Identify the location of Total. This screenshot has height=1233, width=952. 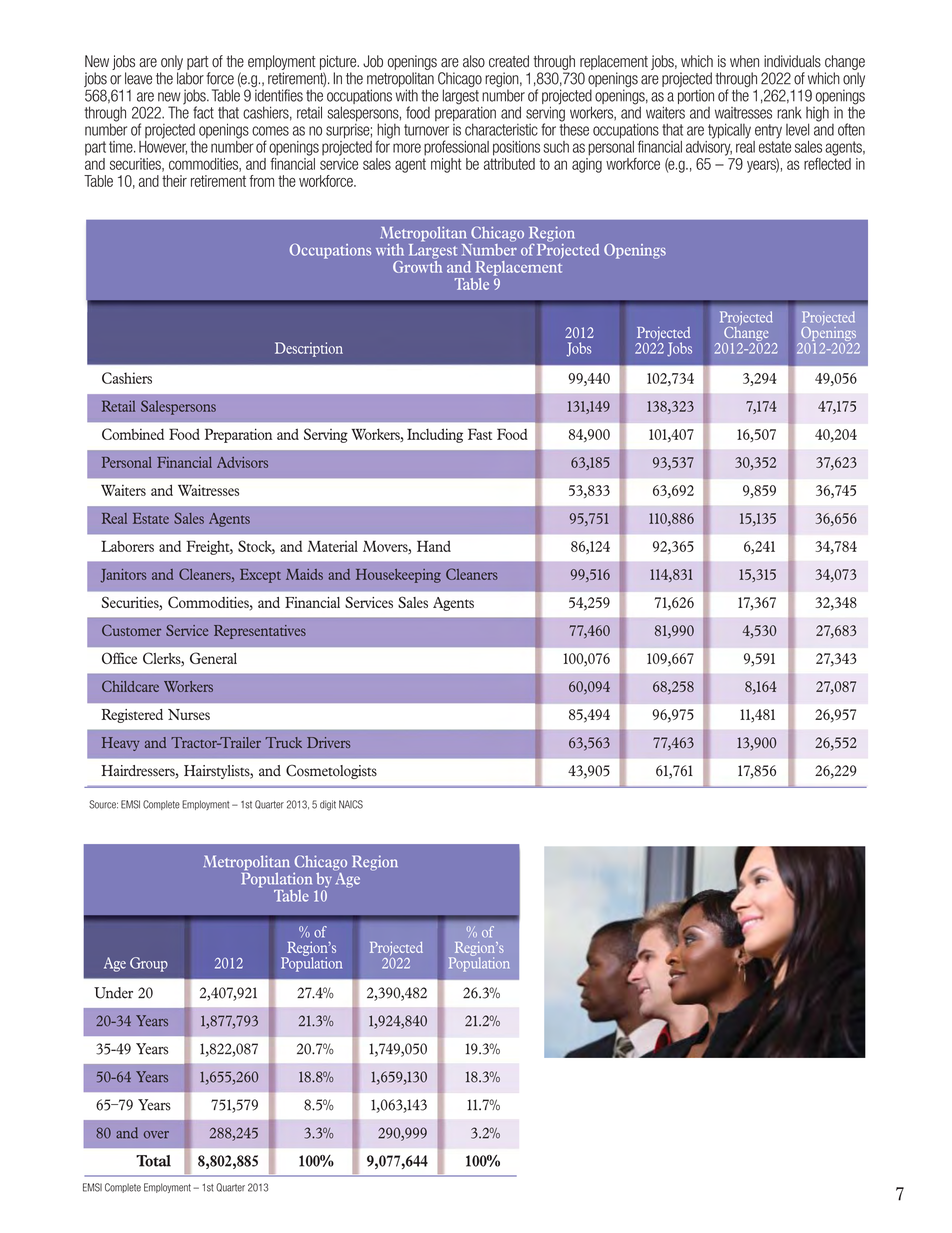
(153, 1161).
